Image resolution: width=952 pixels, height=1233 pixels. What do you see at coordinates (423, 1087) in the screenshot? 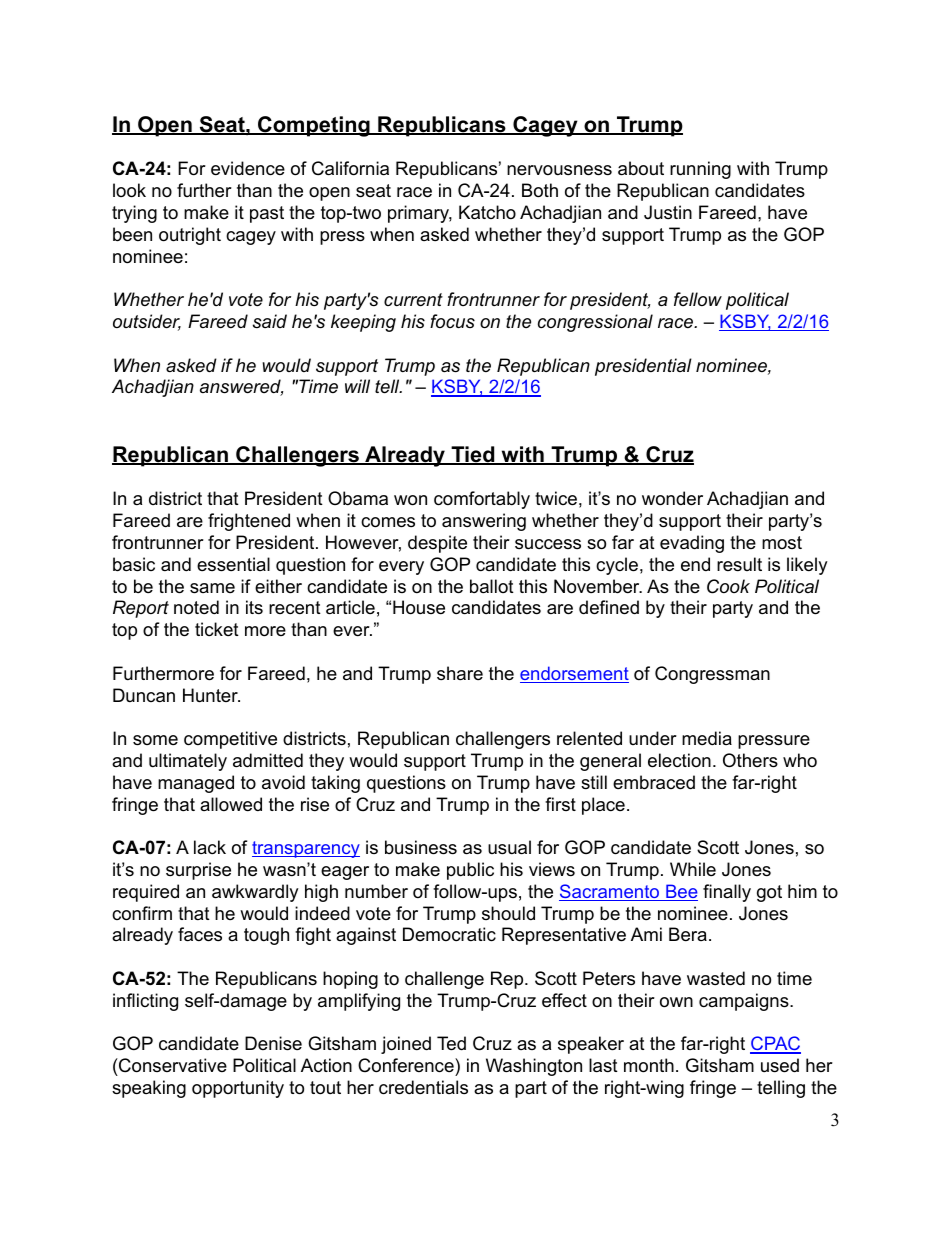
I see `credentials` at bounding box center [423, 1087].
